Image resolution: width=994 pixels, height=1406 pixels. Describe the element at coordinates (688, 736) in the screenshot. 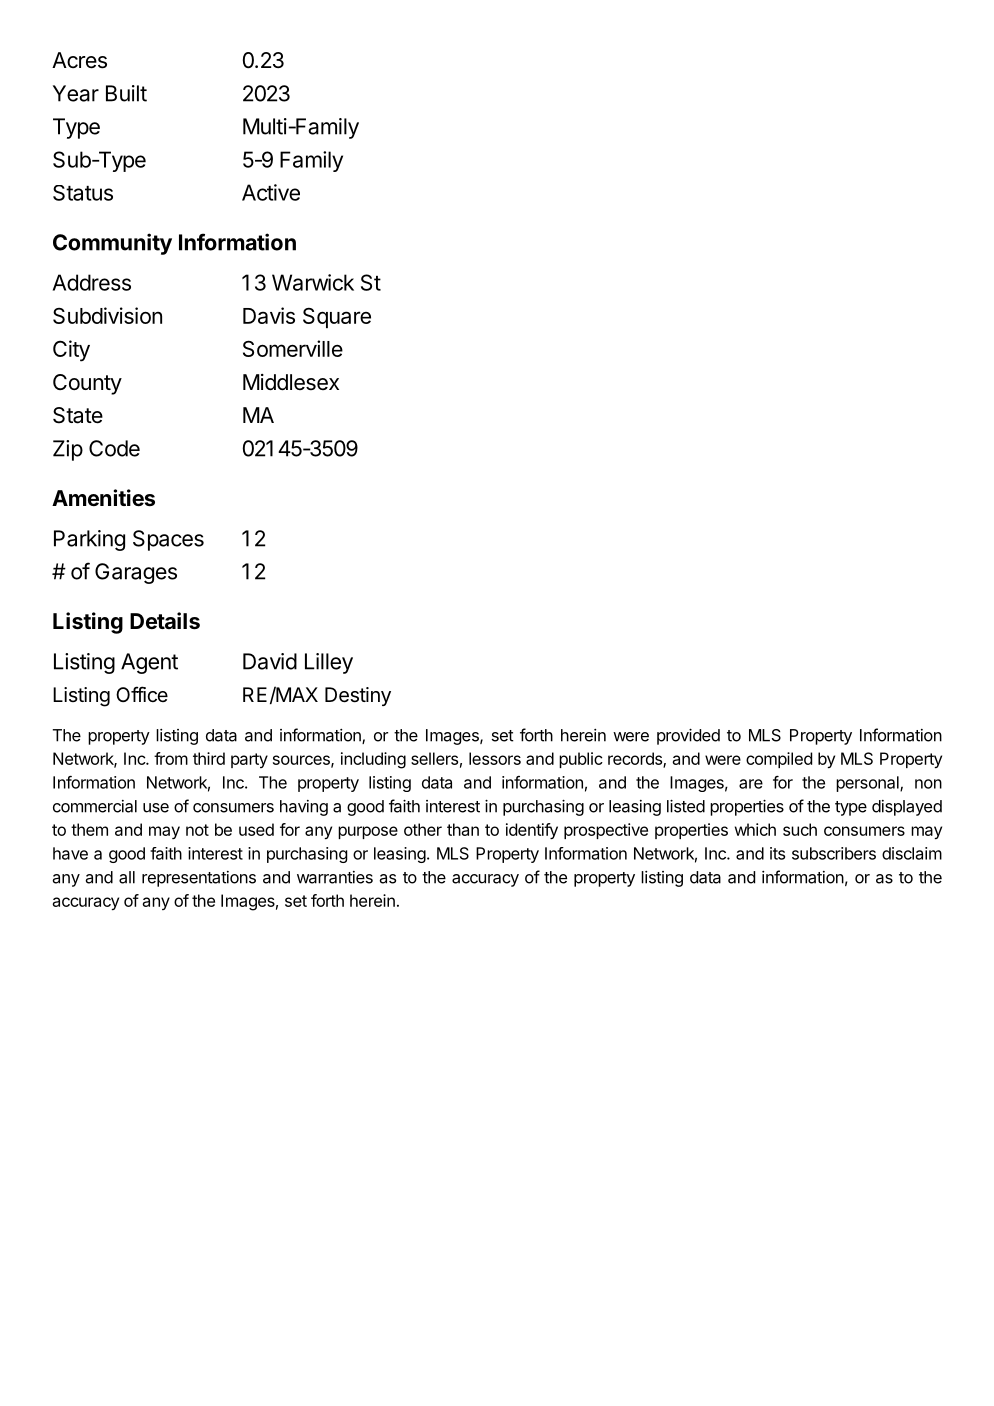

I see `provided` at that location.
